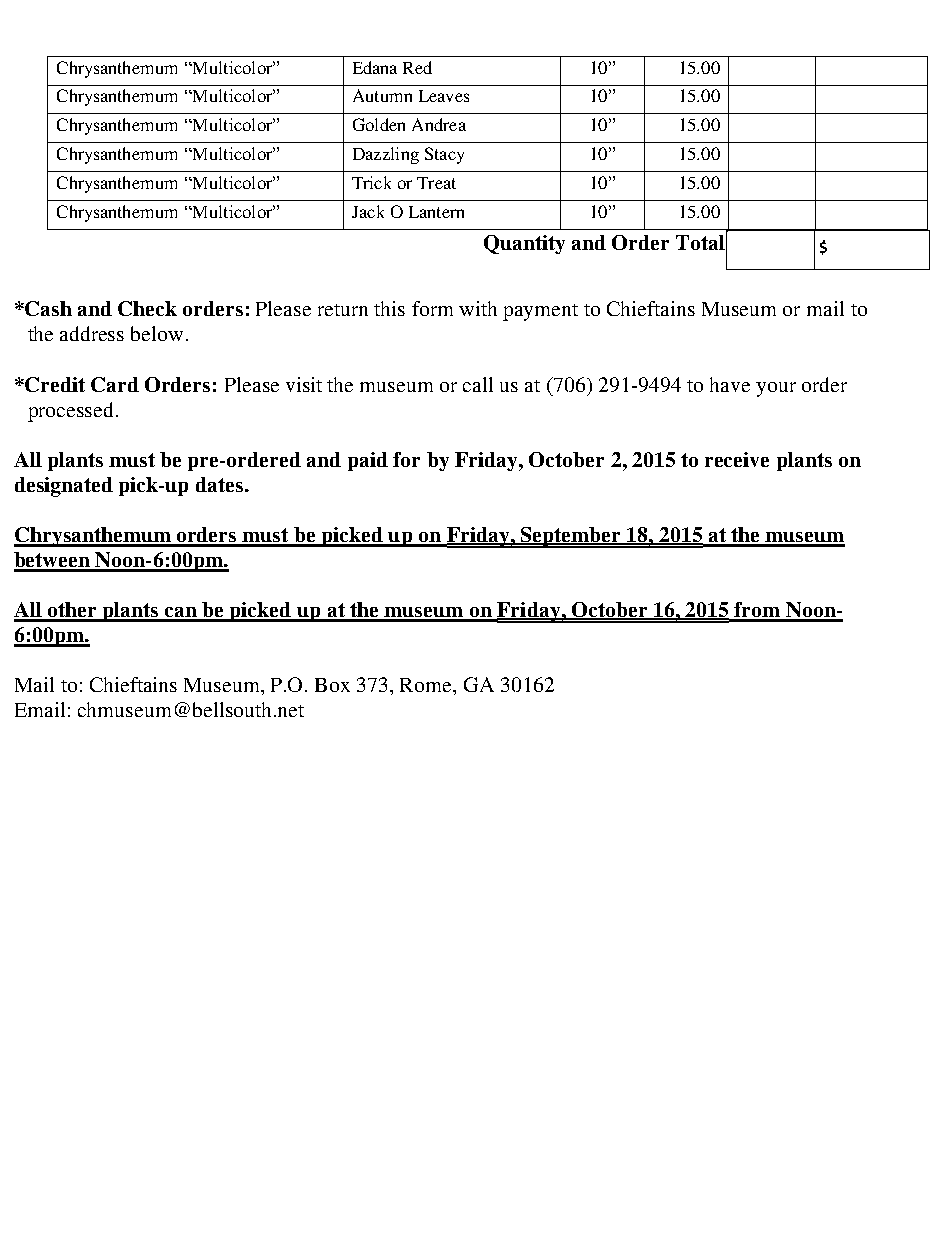 The width and height of the screenshot is (952, 1233). Describe the element at coordinates (737, 459) in the screenshot. I see `receive` at that location.
